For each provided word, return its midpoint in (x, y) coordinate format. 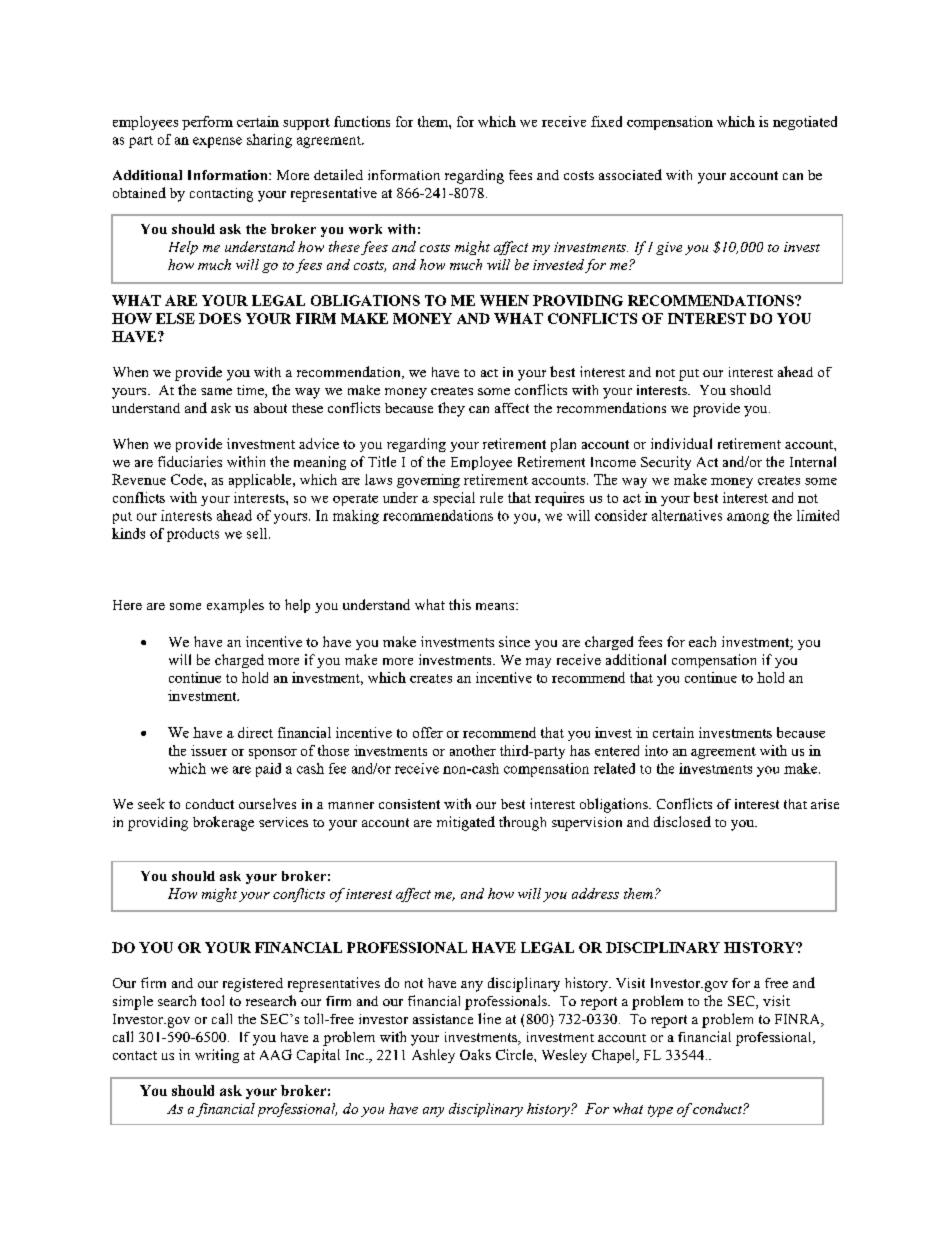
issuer (209, 750)
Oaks (475, 1054)
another (473, 750)
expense (217, 142)
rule (491, 497)
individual (681, 443)
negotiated (805, 123)
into (656, 750)
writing (217, 1056)
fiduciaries (190, 461)
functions (362, 121)
